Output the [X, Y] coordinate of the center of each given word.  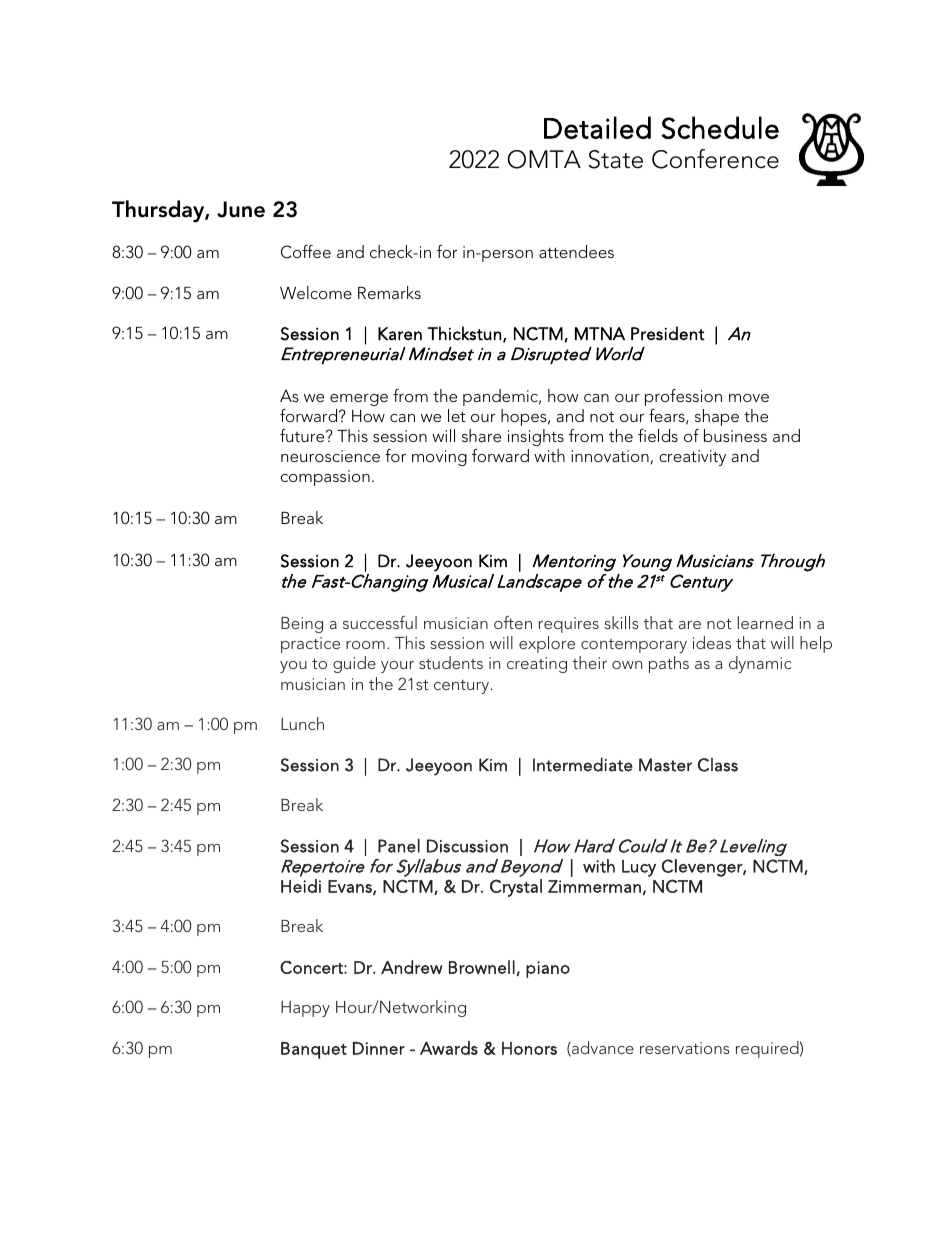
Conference [715, 159]
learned [765, 622]
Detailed [597, 127]
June [241, 209]
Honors [529, 1048]
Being [302, 625]
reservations [685, 1048]
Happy [305, 1009]
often [513, 622]
